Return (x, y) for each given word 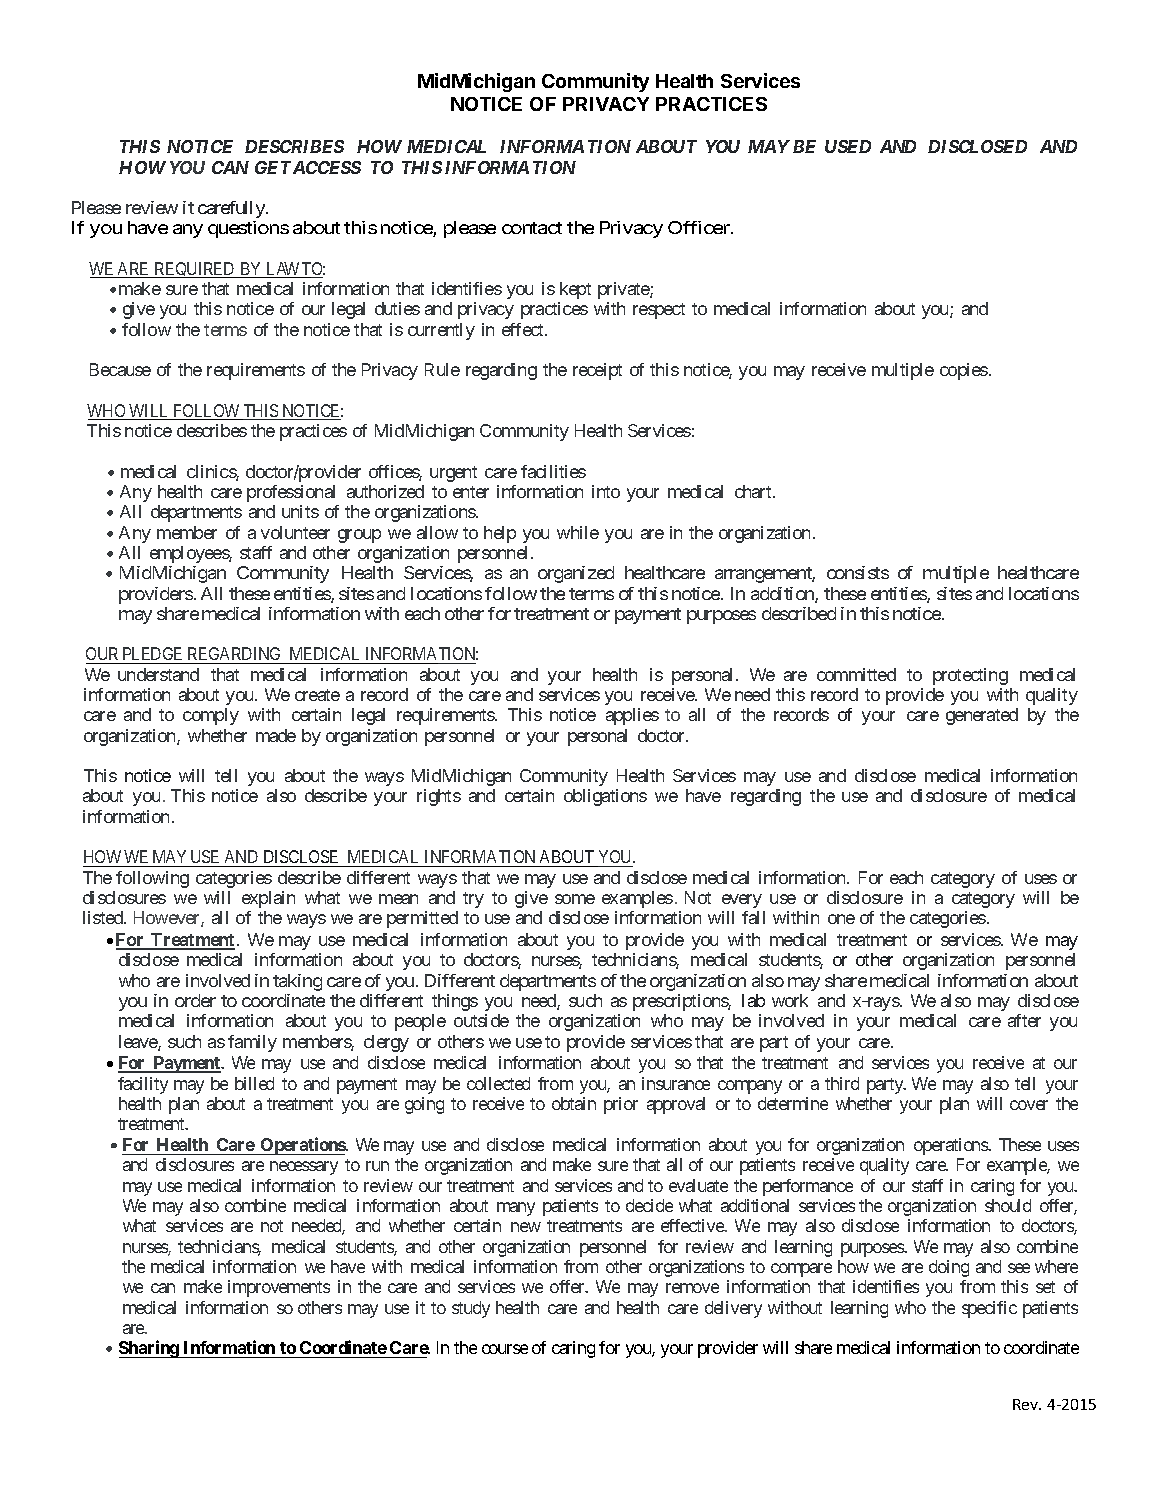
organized (576, 574)
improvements (279, 1288)
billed (254, 1083)
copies (964, 371)
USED (848, 146)
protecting (970, 676)
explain (268, 899)
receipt (597, 371)
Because (120, 369)
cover (1029, 1105)
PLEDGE (153, 655)
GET (273, 167)
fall (753, 917)
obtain (574, 1103)
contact (532, 228)
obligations (605, 797)
